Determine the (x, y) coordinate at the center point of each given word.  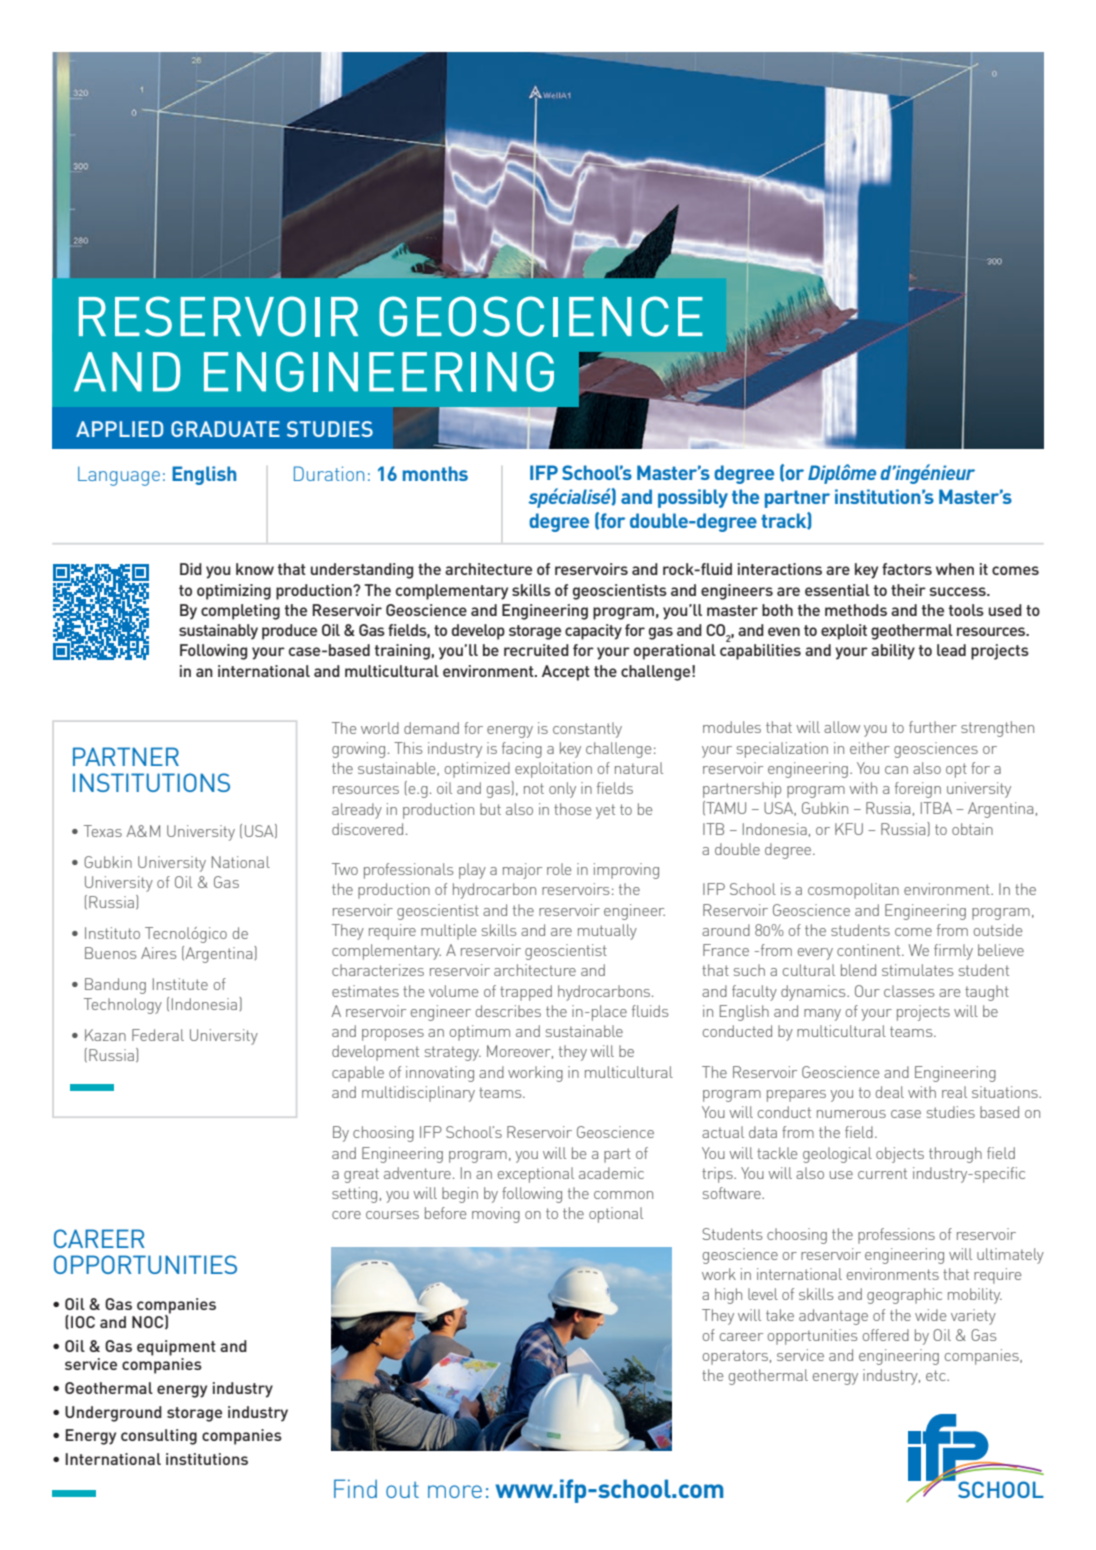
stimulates (918, 970)
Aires (159, 953)
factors (907, 569)
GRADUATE (225, 429)
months (435, 473)
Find (355, 1488)
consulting (159, 1437)
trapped (526, 993)
